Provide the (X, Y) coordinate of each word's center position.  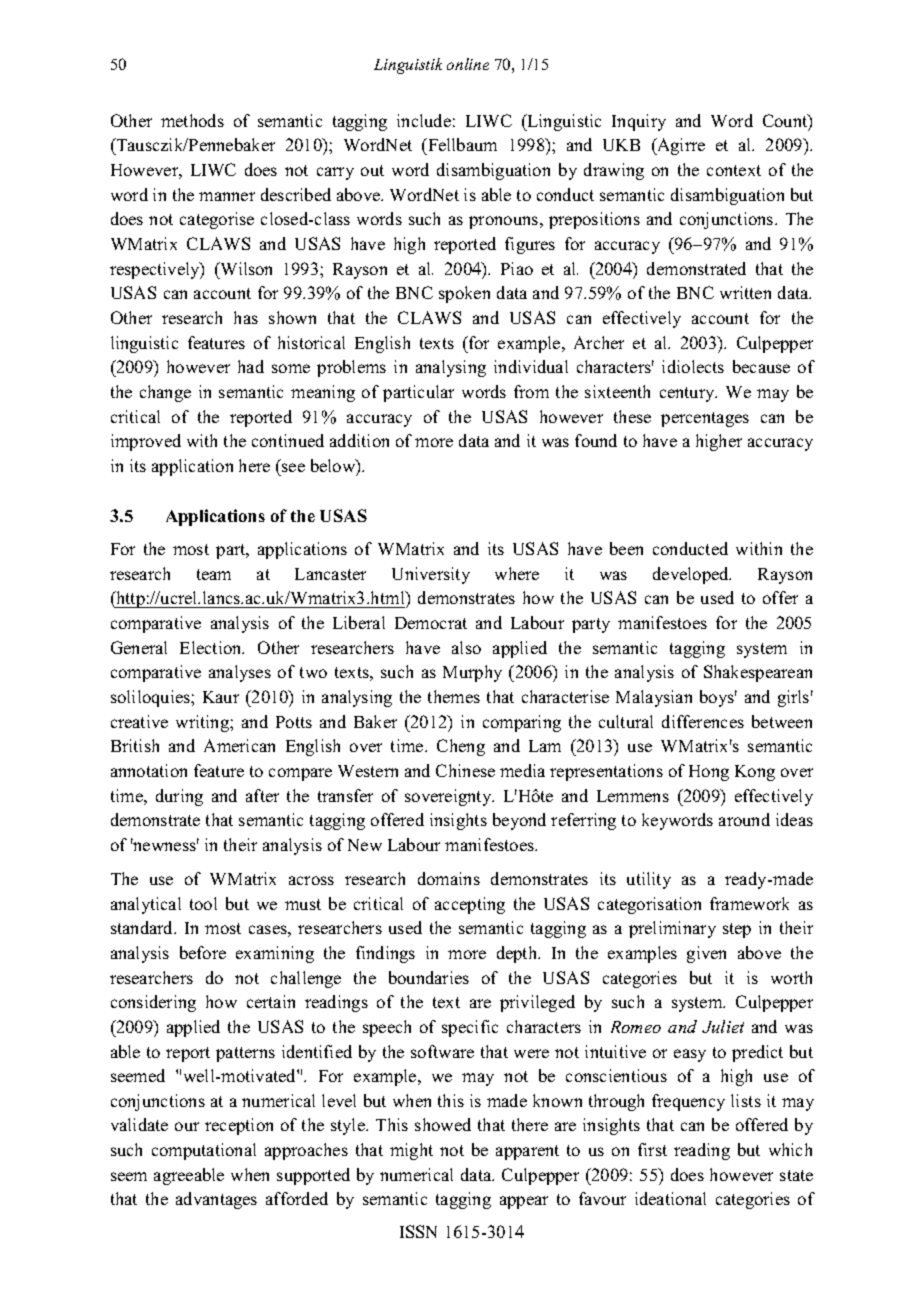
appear (524, 1202)
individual (531, 366)
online (468, 64)
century (688, 394)
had (251, 366)
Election (212, 647)
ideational (670, 1198)
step (737, 930)
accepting (470, 905)
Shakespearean (758, 673)
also (466, 647)
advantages (216, 1200)
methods (192, 120)
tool (203, 903)
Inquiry (639, 122)
